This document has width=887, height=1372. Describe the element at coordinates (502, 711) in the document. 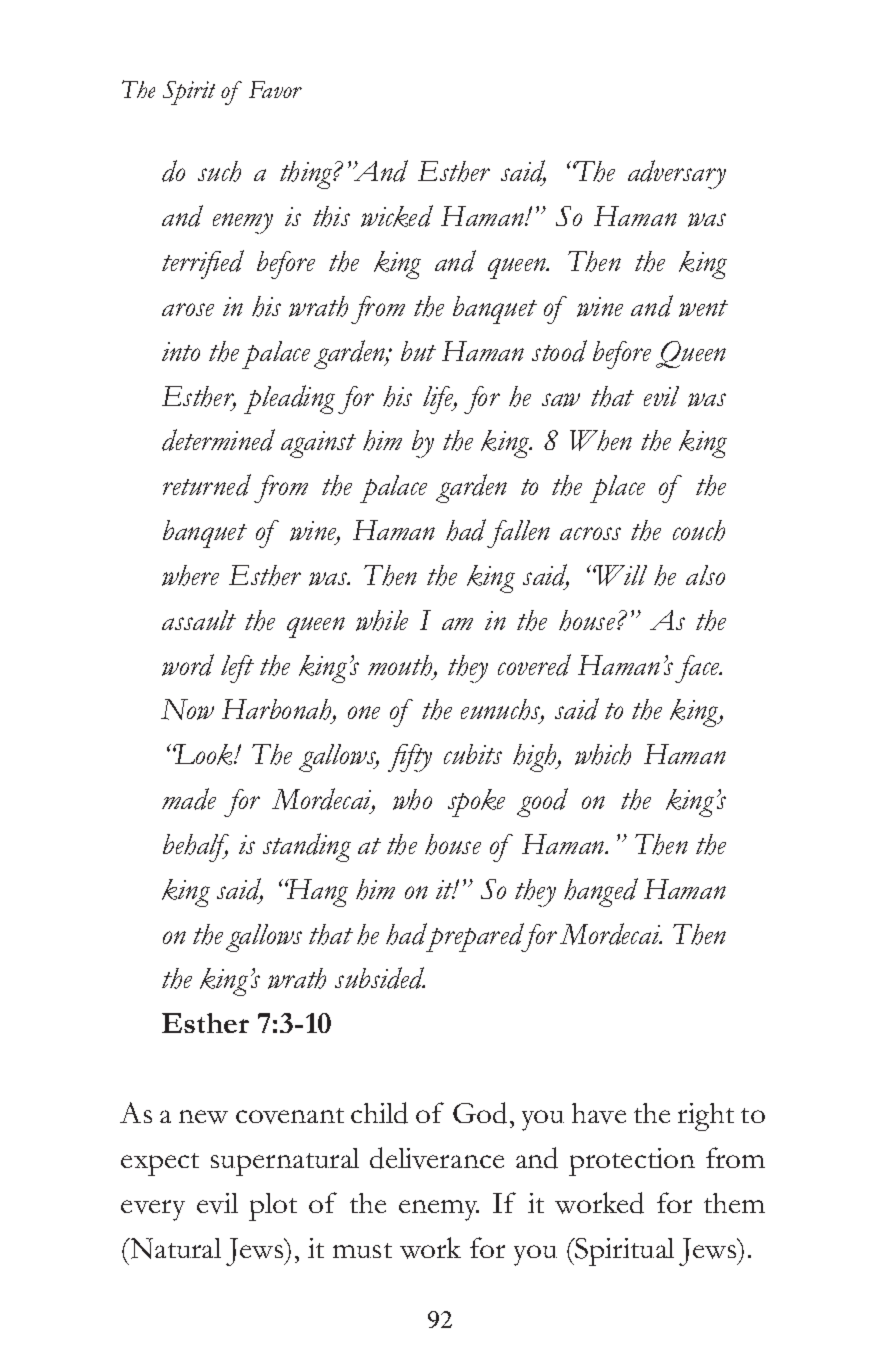

I see `eunuchs` at that location.
